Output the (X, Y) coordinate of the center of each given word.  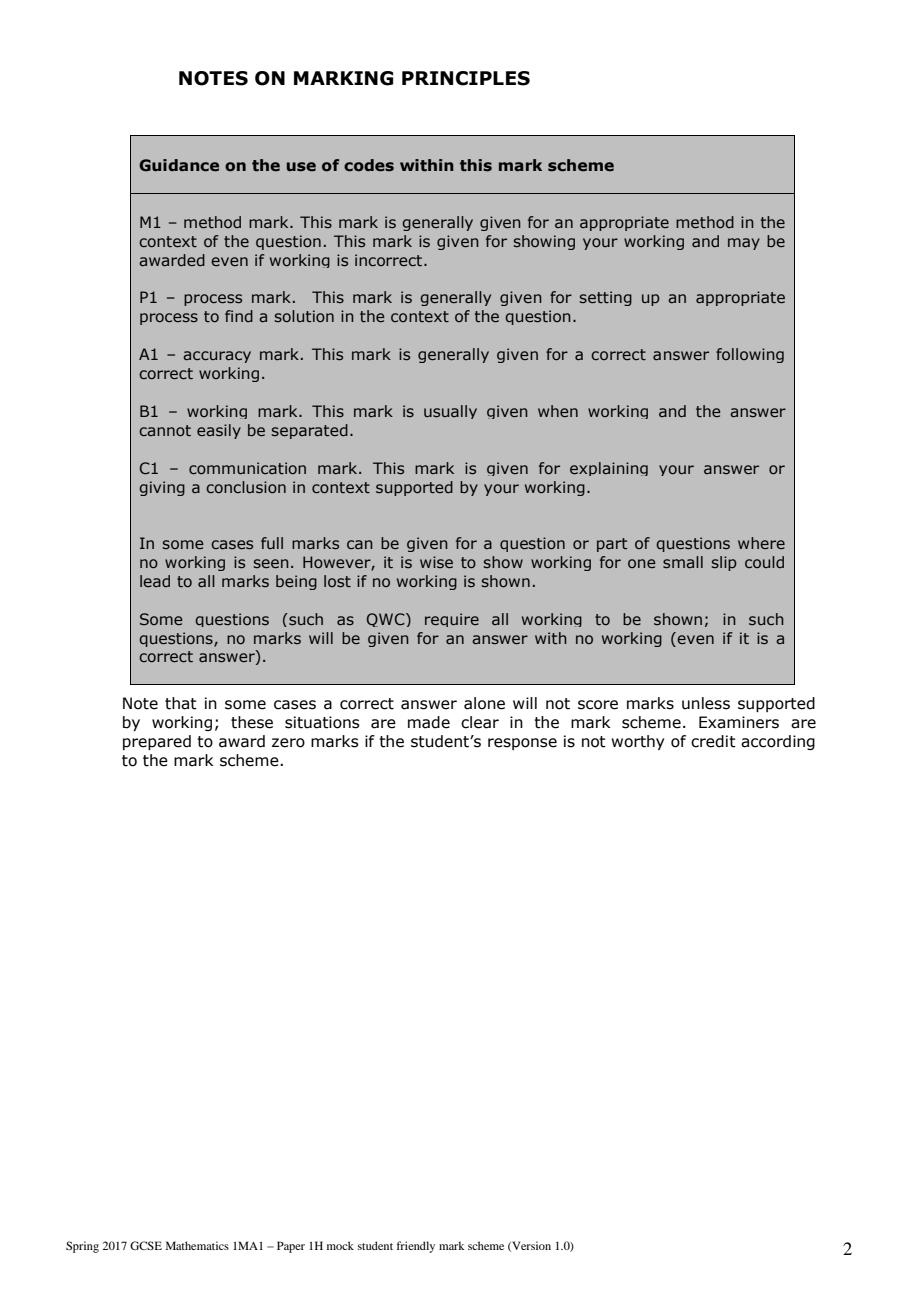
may (744, 244)
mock (340, 1245)
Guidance (179, 165)
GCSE (146, 1245)
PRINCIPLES (466, 78)
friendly (415, 1247)
